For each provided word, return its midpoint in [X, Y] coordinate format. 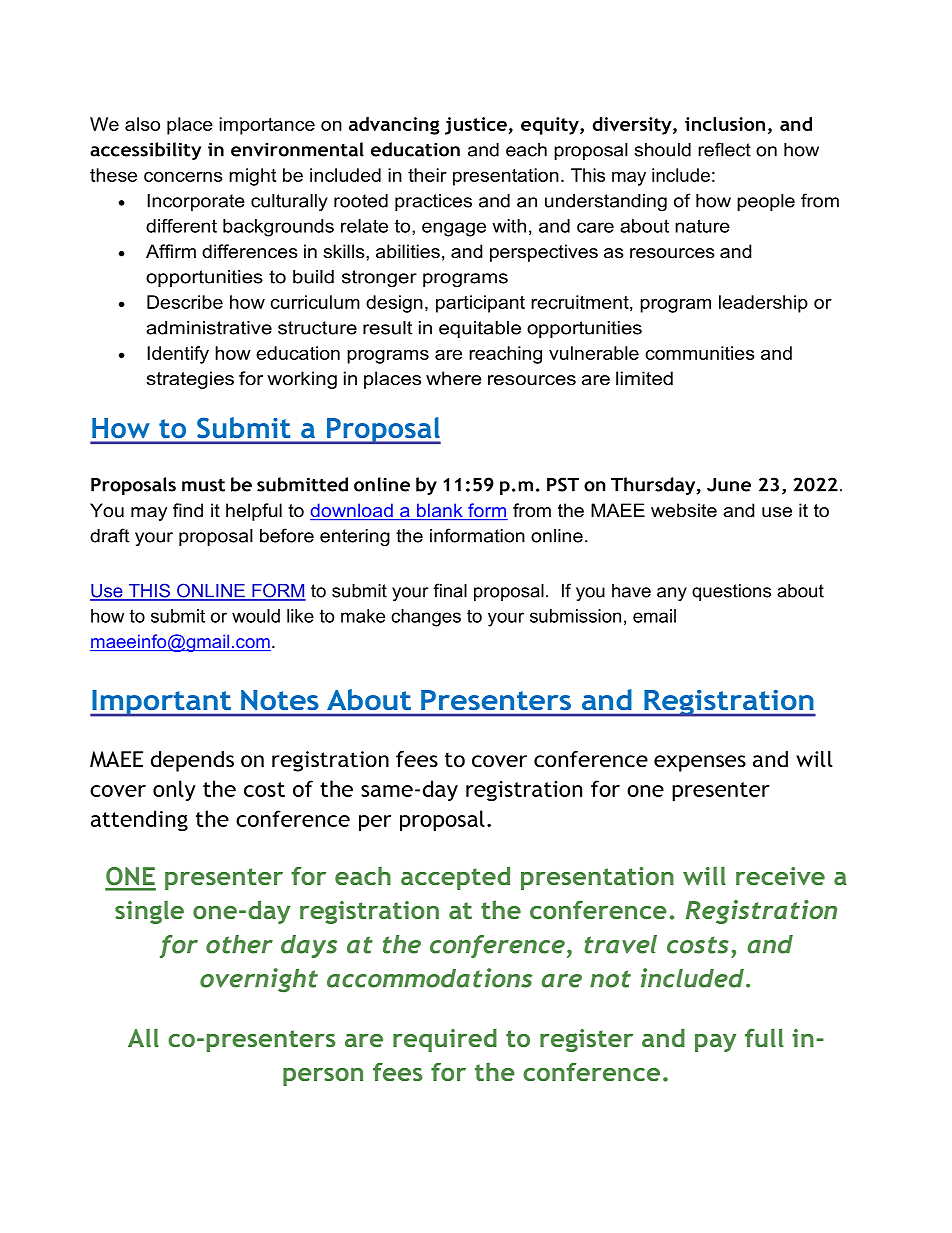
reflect [724, 149]
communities [700, 353]
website [684, 510]
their [427, 175]
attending [139, 821]
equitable [480, 329]
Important [161, 703]
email [654, 616]
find [188, 510]
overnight [259, 980]
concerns [183, 177]
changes [426, 618]
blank [440, 511]
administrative [209, 328]
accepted [455, 878]
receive [780, 876]
